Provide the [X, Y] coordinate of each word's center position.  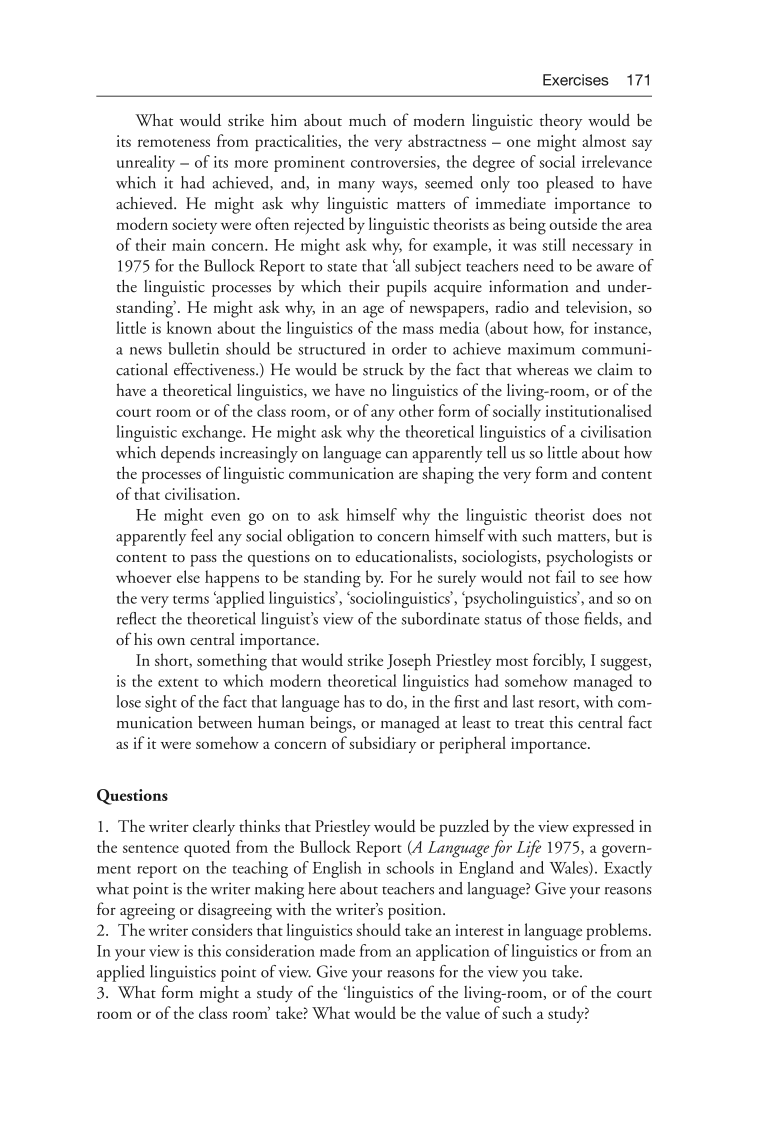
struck [383, 369]
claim [615, 369]
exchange [213, 433]
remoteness [174, 143]
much [367, 120]
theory [561, 121]
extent [178, 682]
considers [222, 929]
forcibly [559, 661]
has [354, 701]
